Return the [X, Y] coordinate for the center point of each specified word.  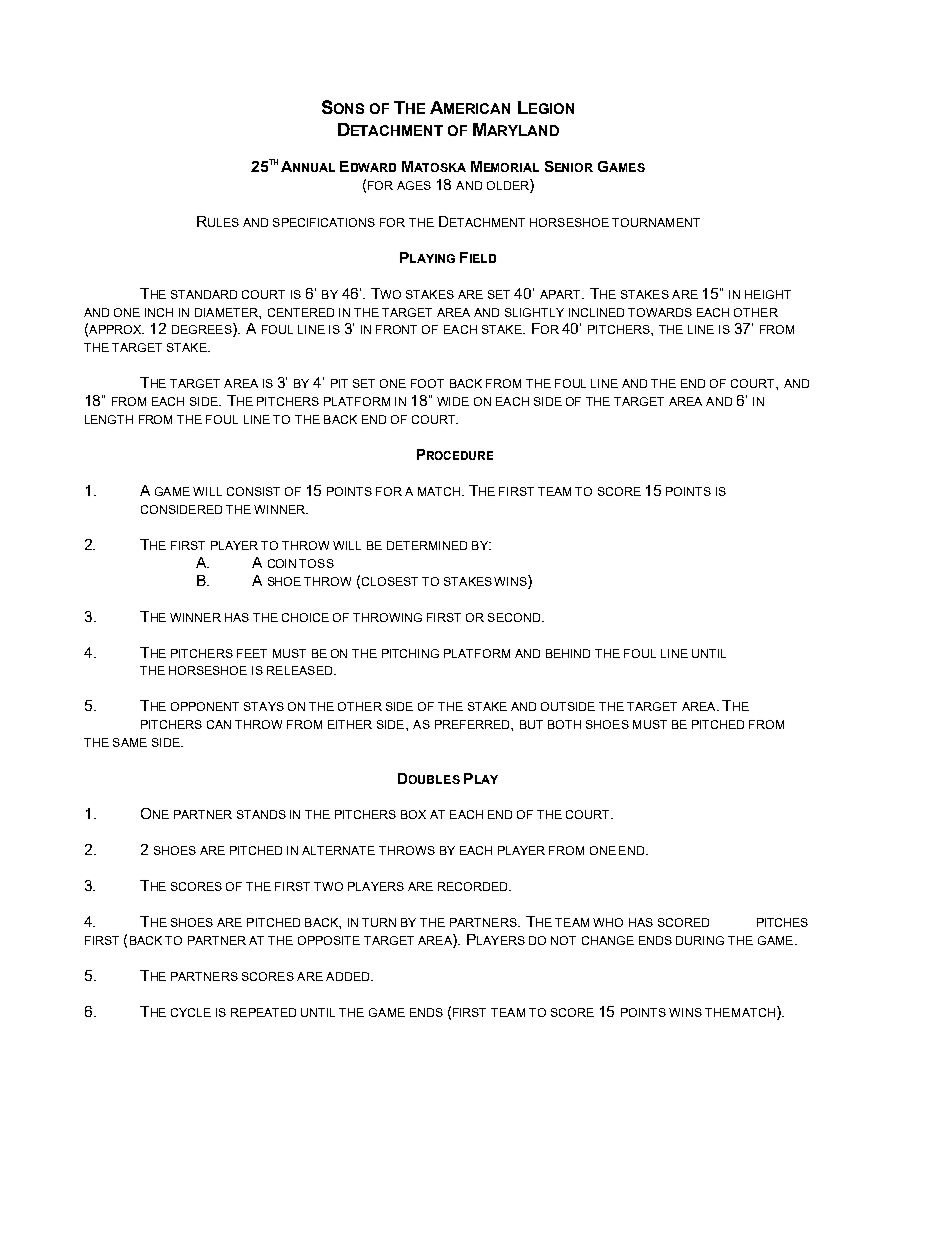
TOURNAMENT [656, 222]
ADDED [349, 976]
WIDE [453, 401]
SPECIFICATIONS [324, 222]
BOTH [564, 724]
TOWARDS [660, 312]
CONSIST [253, 491]
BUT [531, 724]
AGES [414, 185]
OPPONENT [205, 706]
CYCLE [191, 1012]
